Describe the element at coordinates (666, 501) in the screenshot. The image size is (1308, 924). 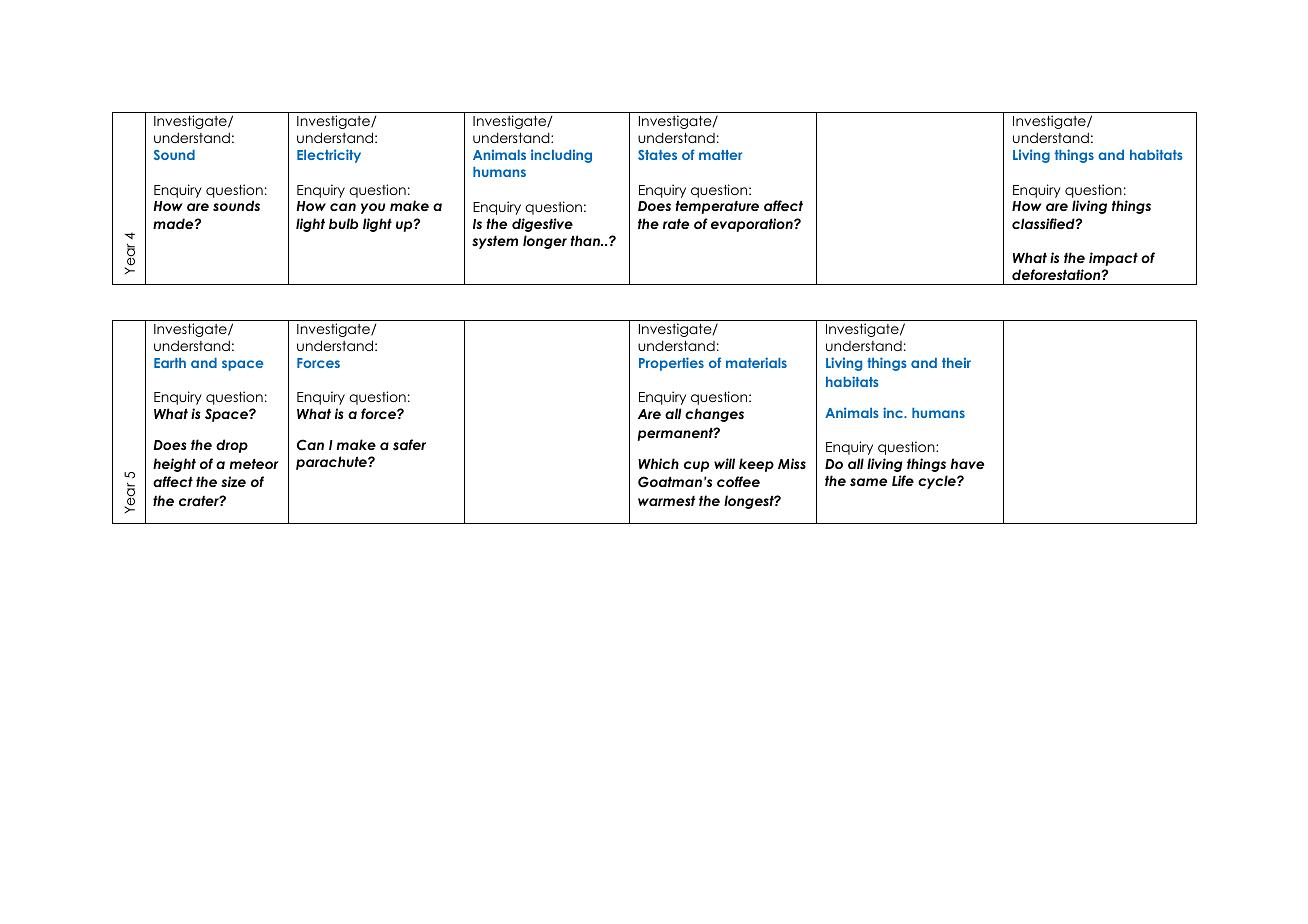
I see `warmest` at that location.
